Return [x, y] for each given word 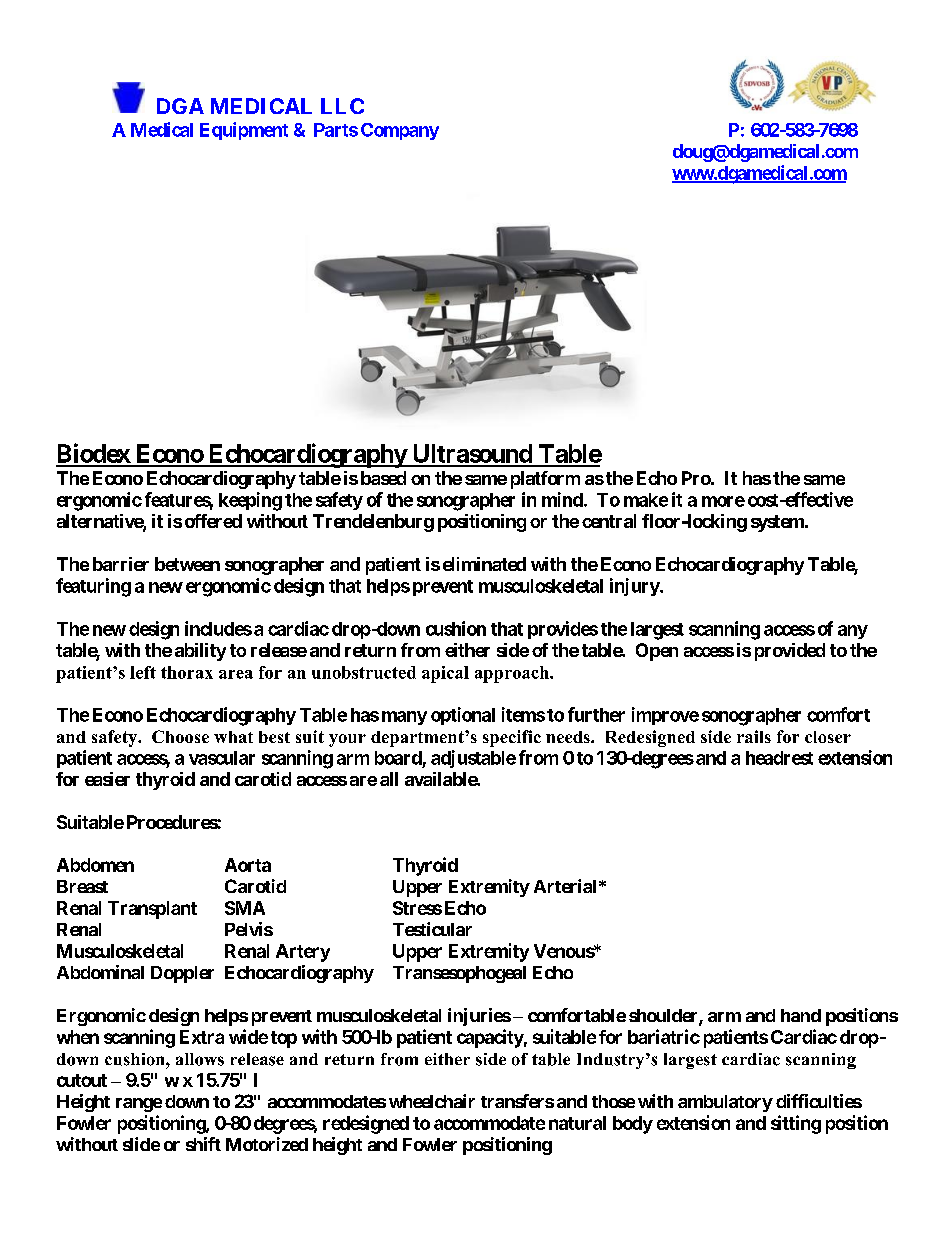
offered [213, 521]
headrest [779, 758]
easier [107, 779]
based [383, 478]
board [398, 758]
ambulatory [725, 1103]
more [723, 501]
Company [400, 131]
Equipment [244, 131]
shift [203, 1144]
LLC [342, 106]
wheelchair [432, 1101]
